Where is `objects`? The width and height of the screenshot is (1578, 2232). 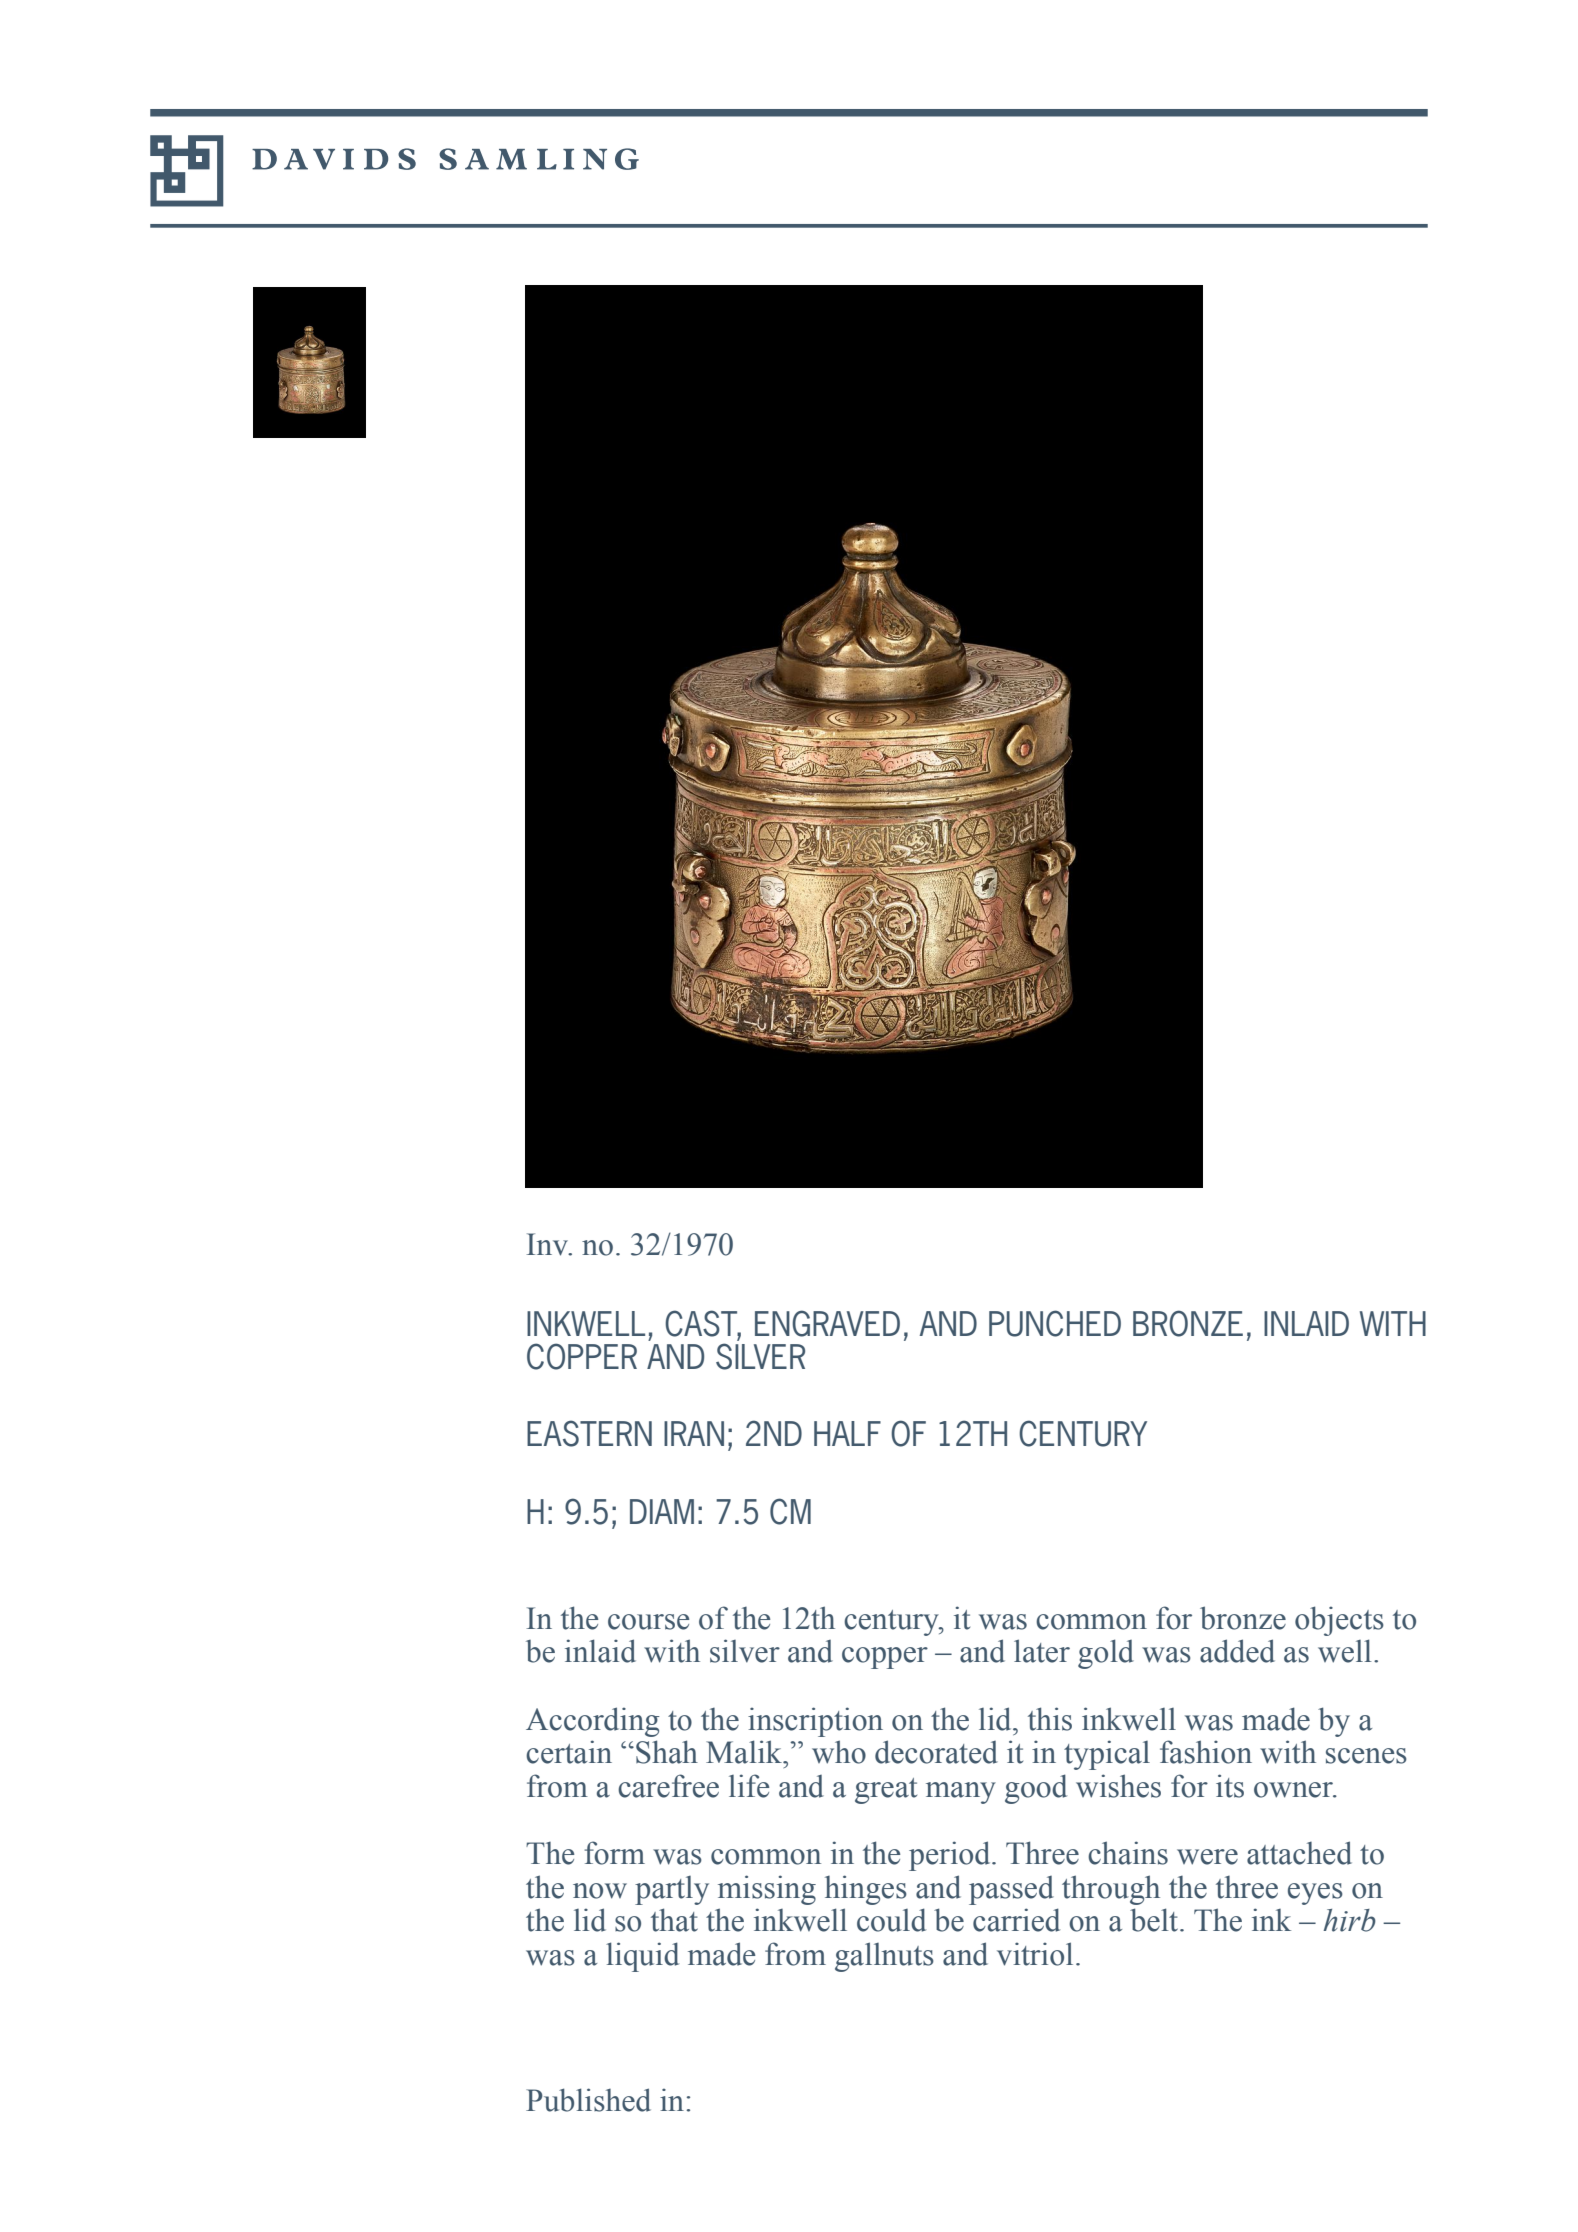 objects is located at coordinates (1339, 1621).
